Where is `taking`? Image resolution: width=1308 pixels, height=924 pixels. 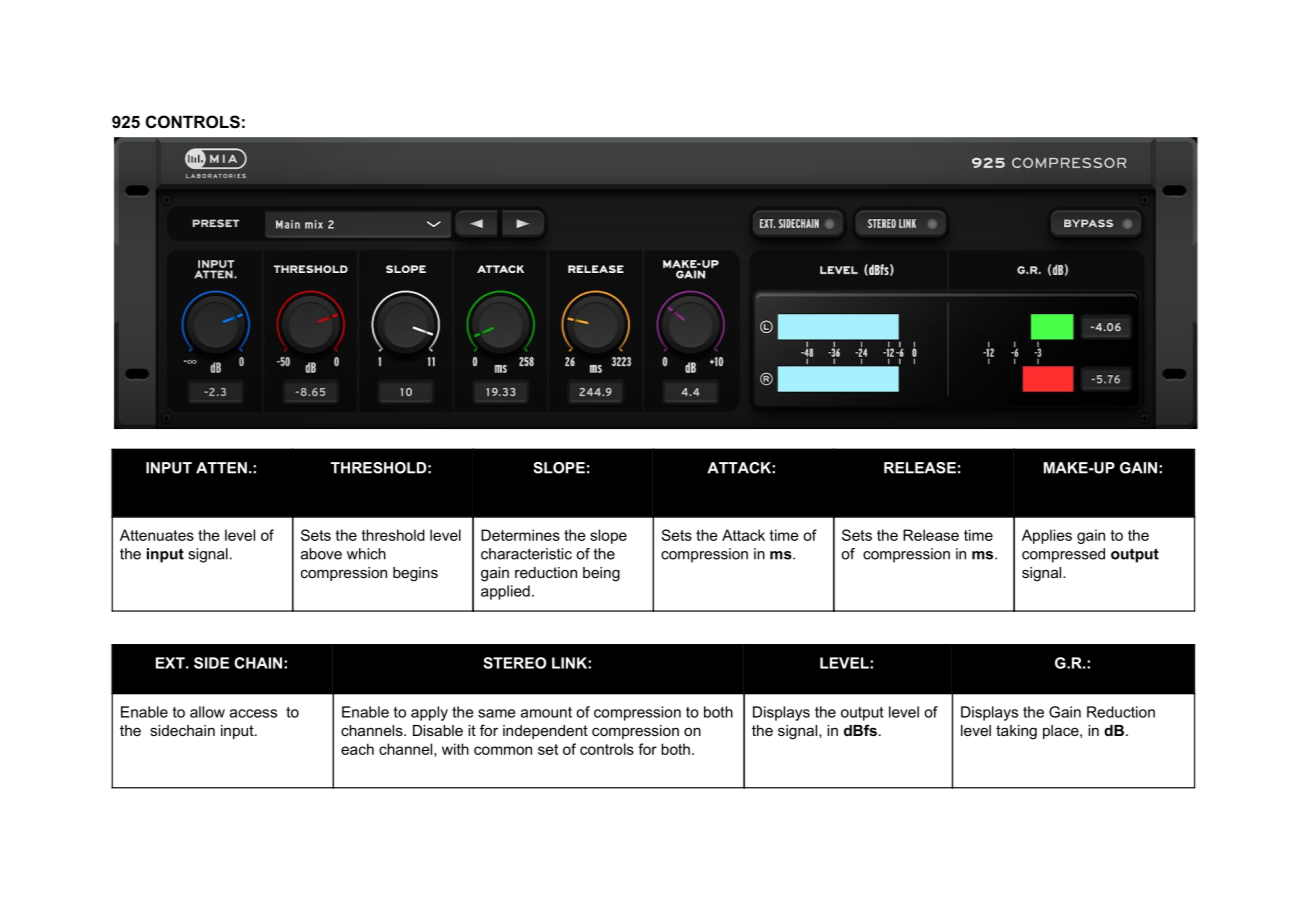
taking is located at coordinates (1016, 732).
